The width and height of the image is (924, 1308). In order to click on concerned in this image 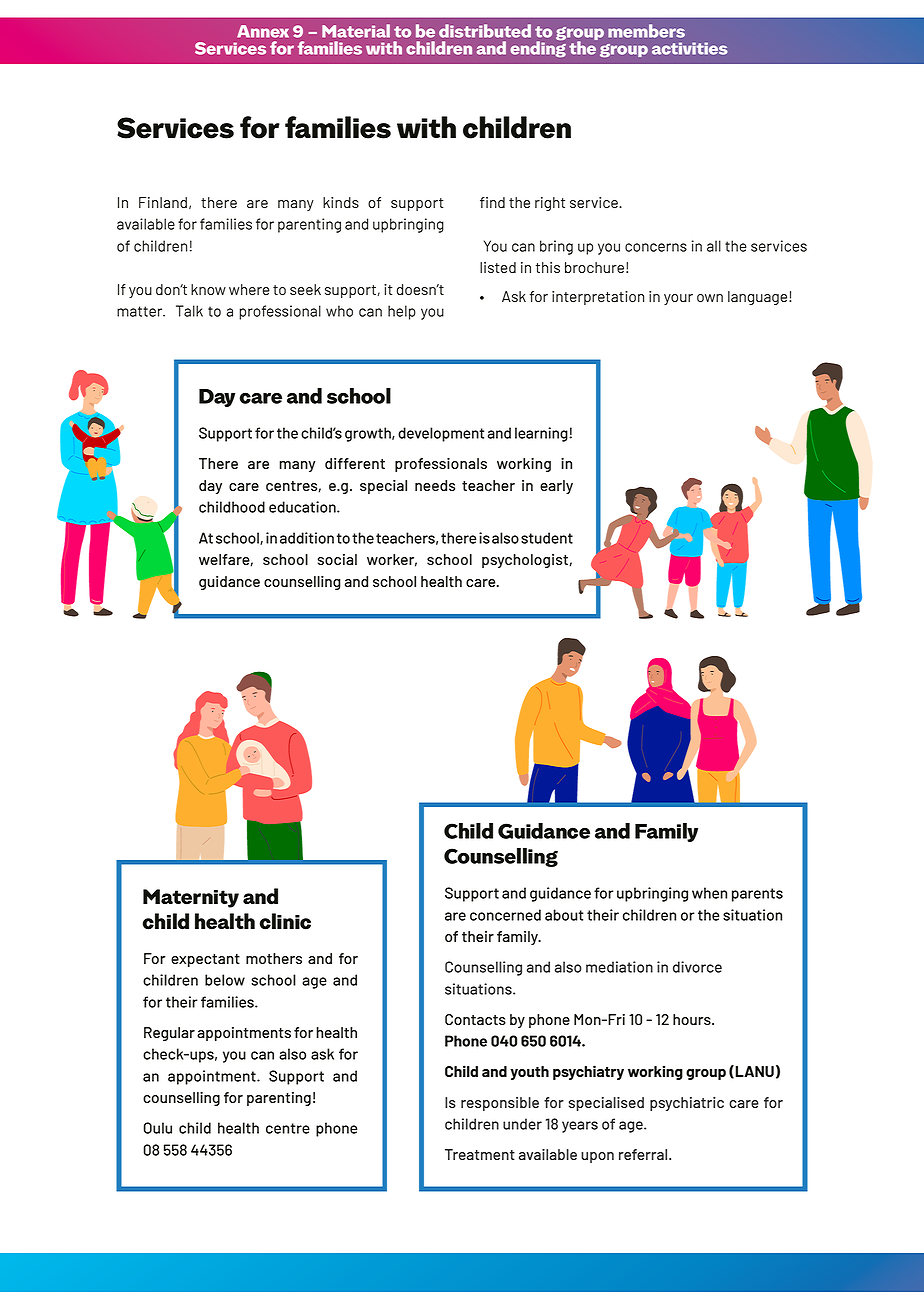, I will do `click(505, 915)`.
